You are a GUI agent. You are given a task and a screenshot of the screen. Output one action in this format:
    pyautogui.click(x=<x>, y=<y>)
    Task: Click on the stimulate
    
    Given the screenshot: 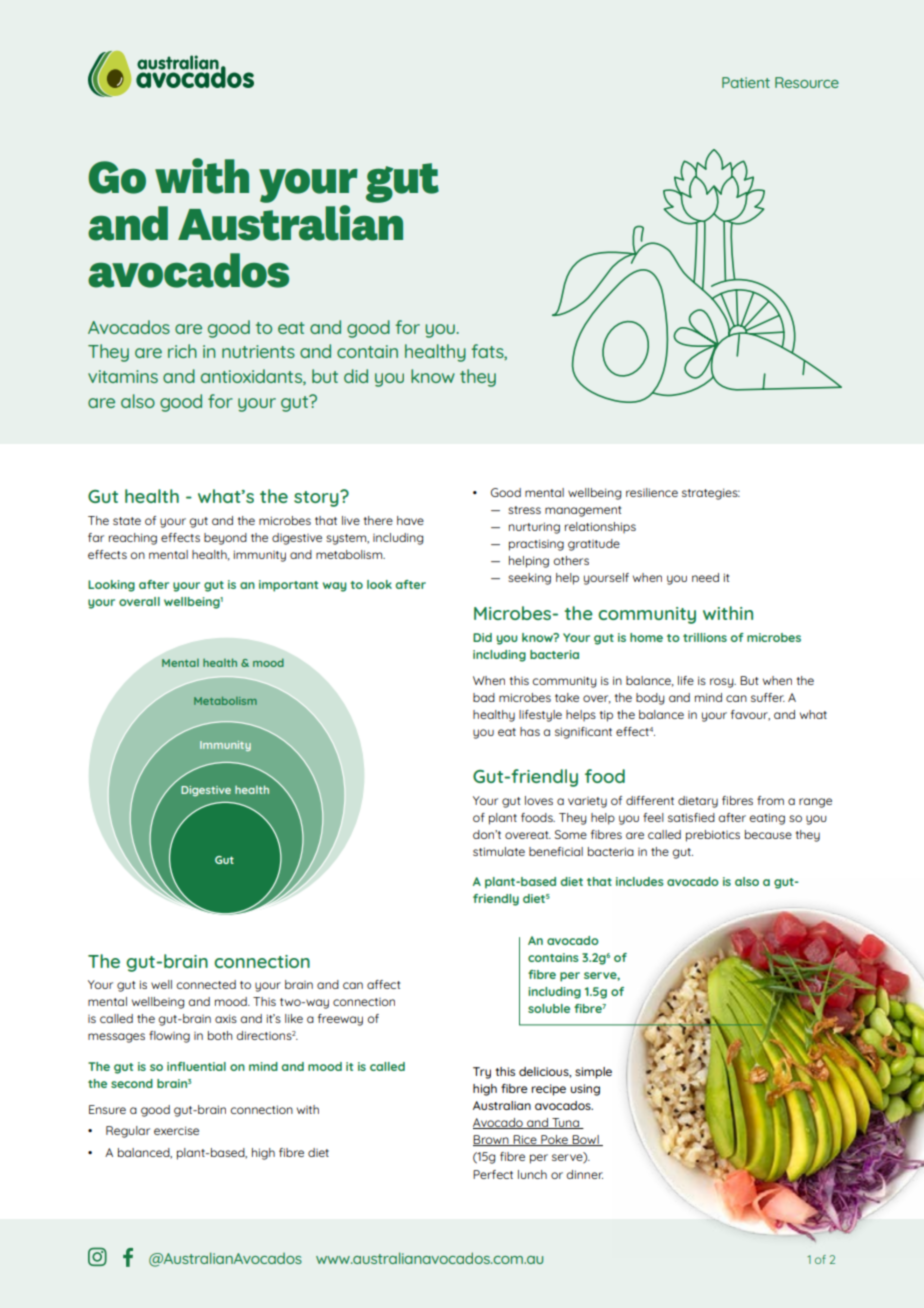 What is the action you would take?
    pyautogui.click(x=499, y=851)
